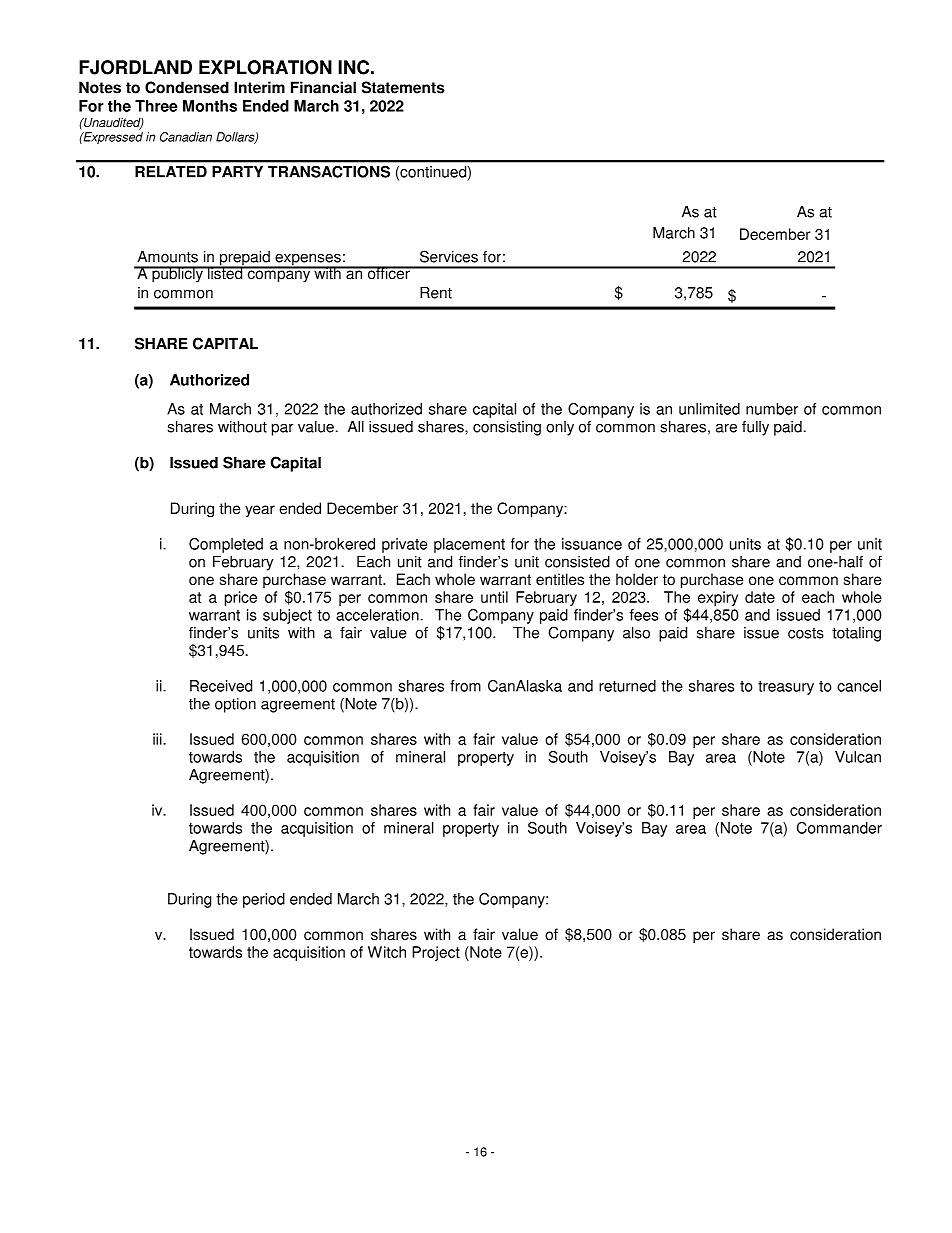 Image resolution: width=952 pixels, height=1233 pixels. Describe the element at coordinates (403, 87) in the screenshot. I see `Statements` at that location.
